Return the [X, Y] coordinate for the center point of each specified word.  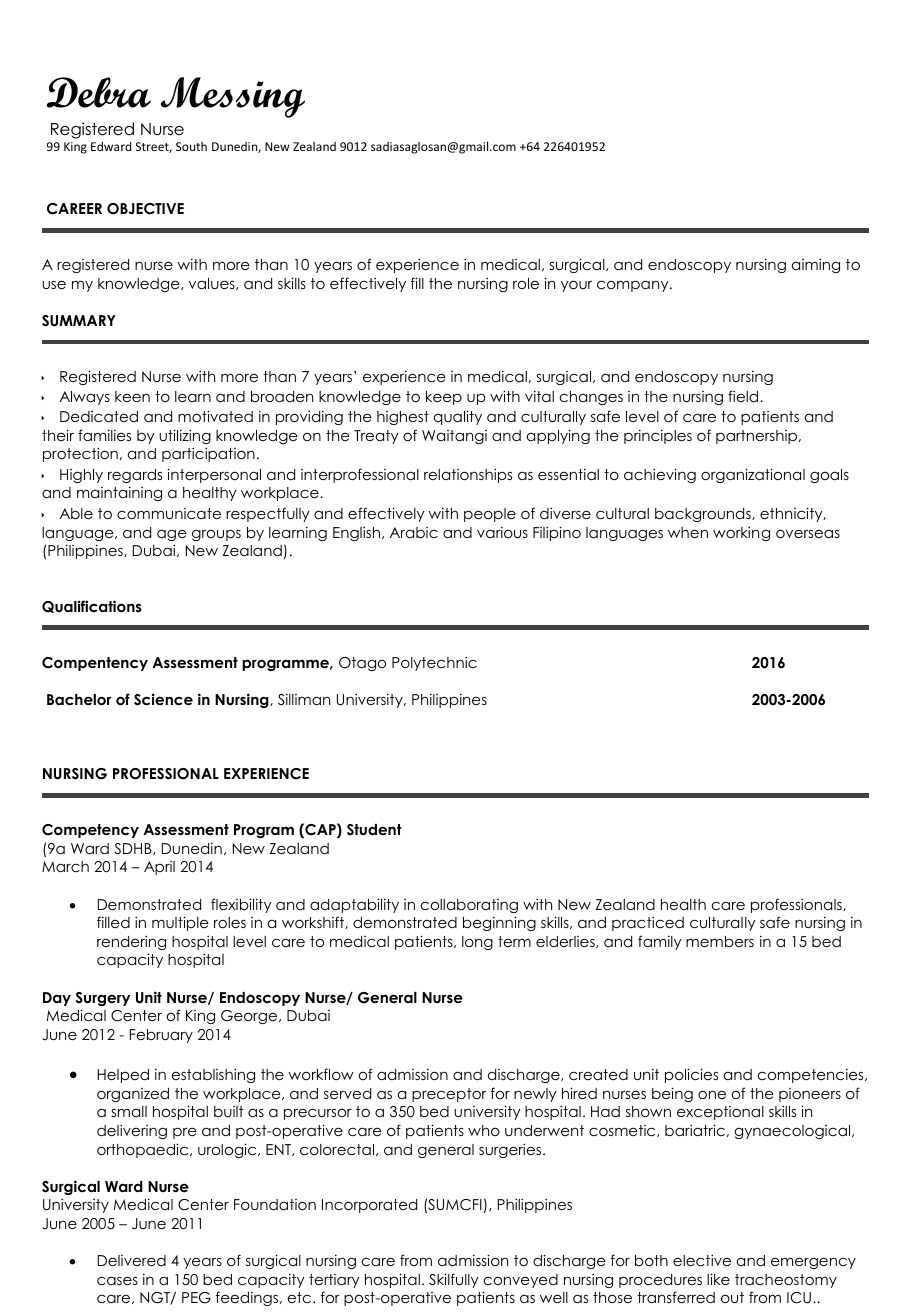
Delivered [132, 1260]
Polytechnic [434, 663]
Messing [233, 97]
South [191, 146]
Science [163, 699]
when [688, 532]
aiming [816, 265]
